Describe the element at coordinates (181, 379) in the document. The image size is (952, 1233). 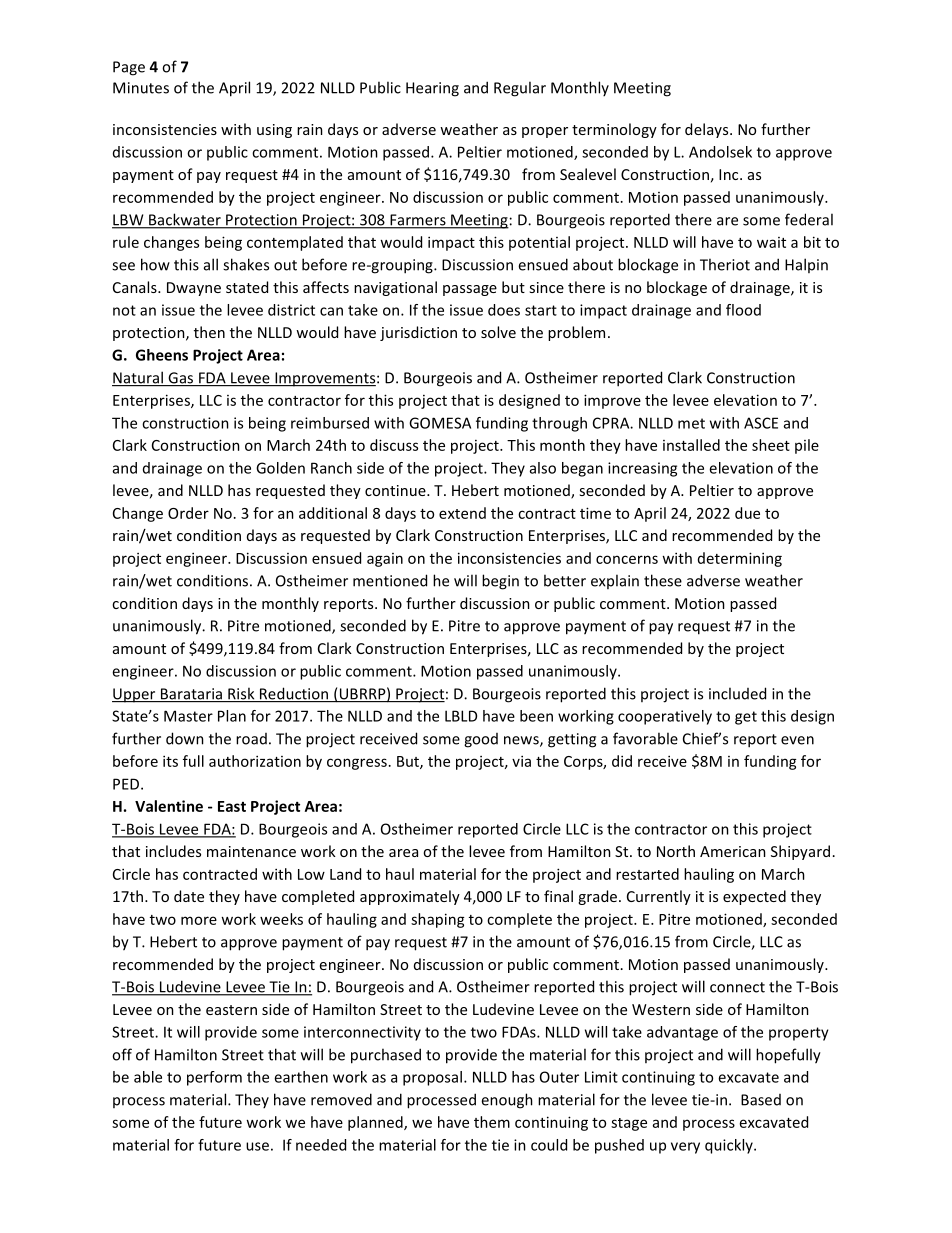
I see `Gas` at that location.
